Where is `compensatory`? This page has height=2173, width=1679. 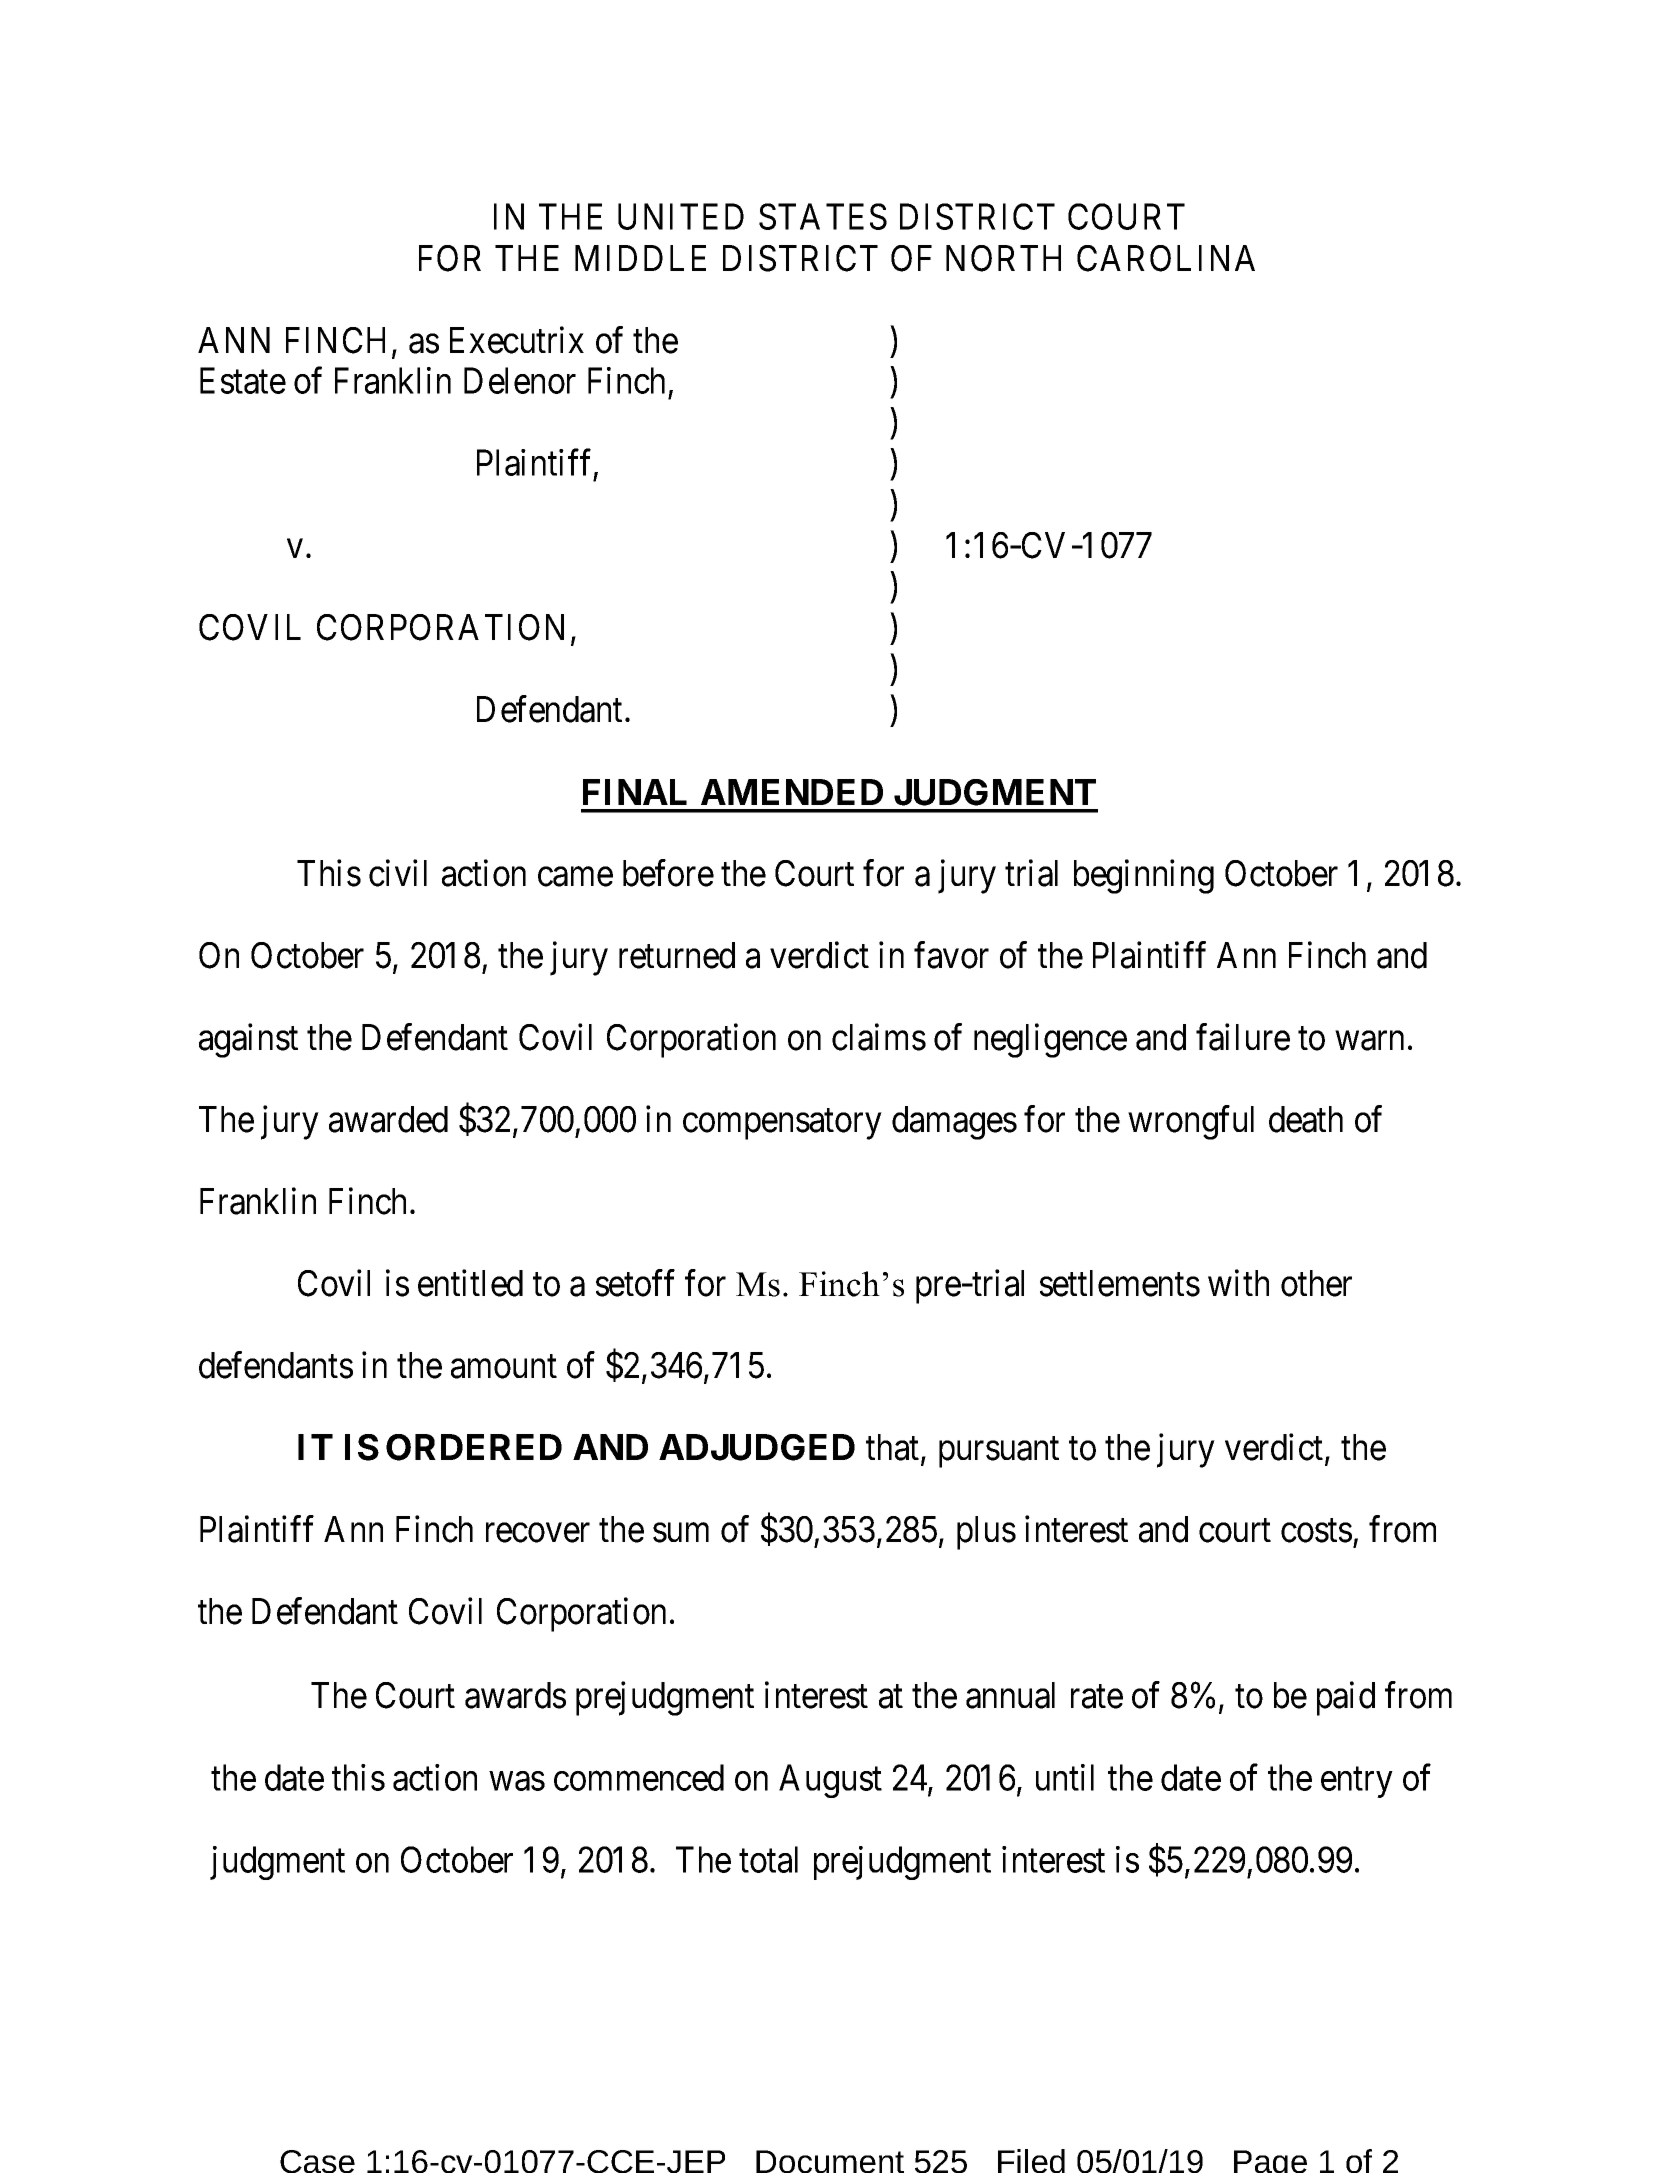 compensatory is located at coordinates (782, 1124).
